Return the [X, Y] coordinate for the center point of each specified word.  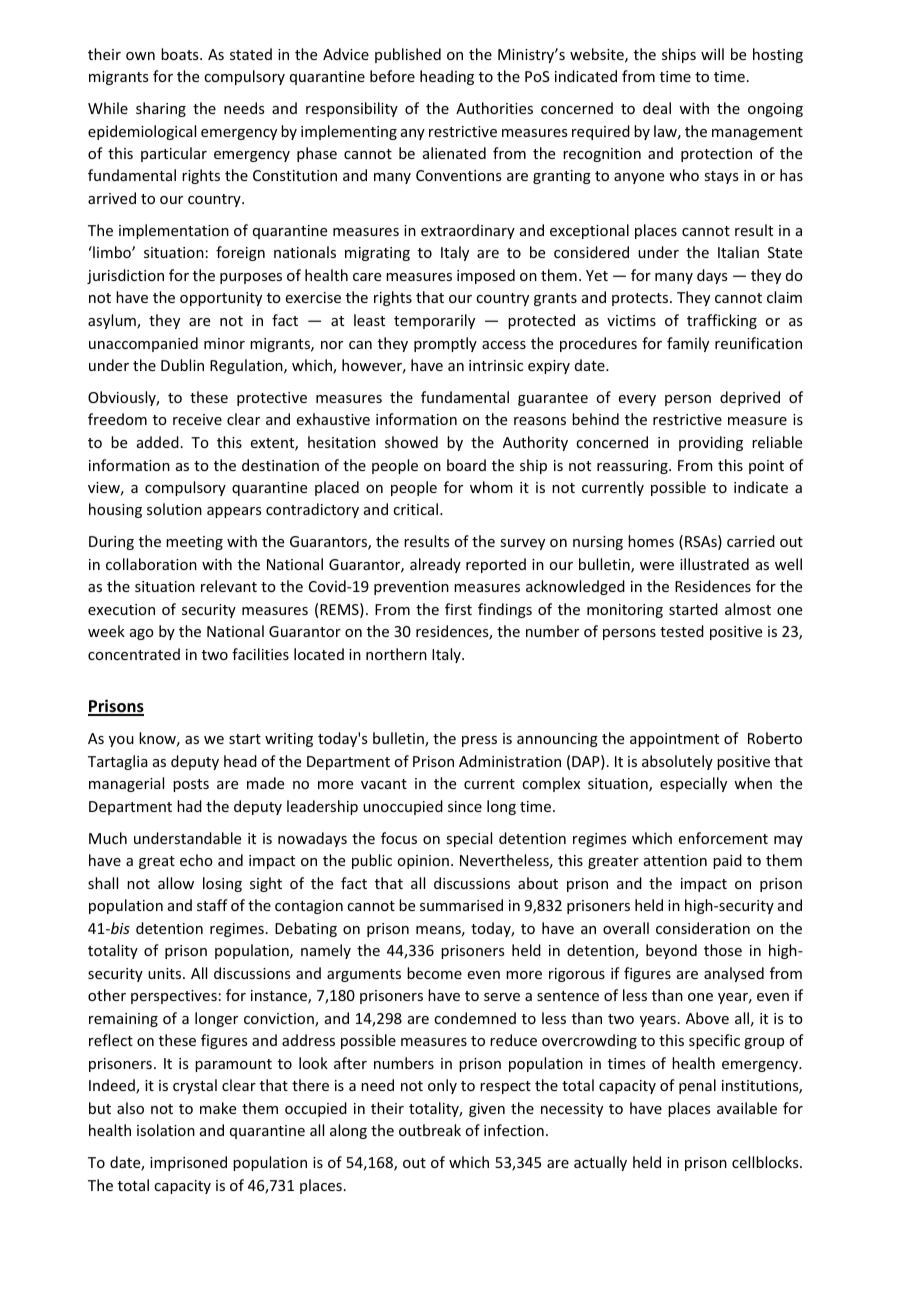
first [458, 609]
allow [176, 883]
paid [727, 861]
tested [682, 631]
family [688, 344]
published [408, 55]
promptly [445, 344]
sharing [161, 109]
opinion [423, 862]
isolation [166, 1130]
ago [142, 634]
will [712, 54]
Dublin [182, 365]
